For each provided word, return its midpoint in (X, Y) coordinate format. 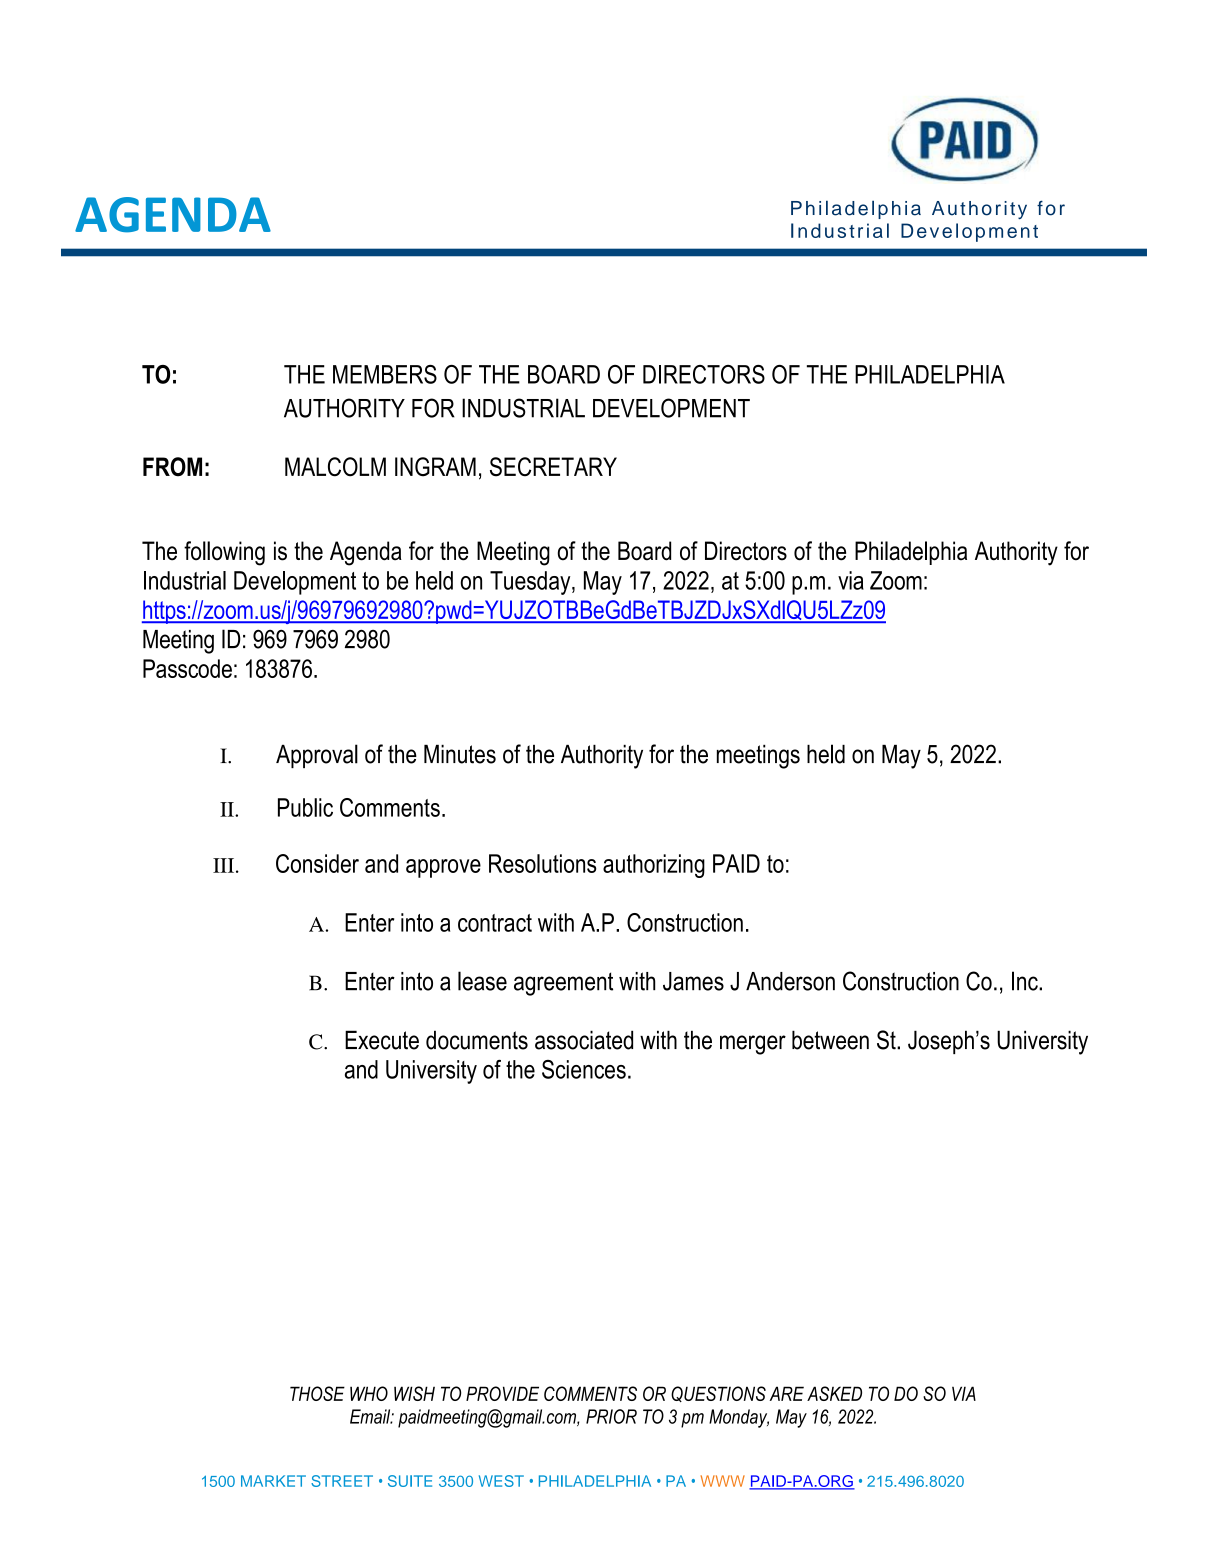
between (830, 1040)
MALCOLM (335, 467)
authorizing (654, 866)
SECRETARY (553, 467)
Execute (382, 1040)
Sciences (584, 1069)
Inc (1026, 981)
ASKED (834, 1393)
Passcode (187, 668)
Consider (317, 863)
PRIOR (611, 1416)
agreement (563, 984)
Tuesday (531, 583)
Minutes (460, 754)
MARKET (273, 1481)
